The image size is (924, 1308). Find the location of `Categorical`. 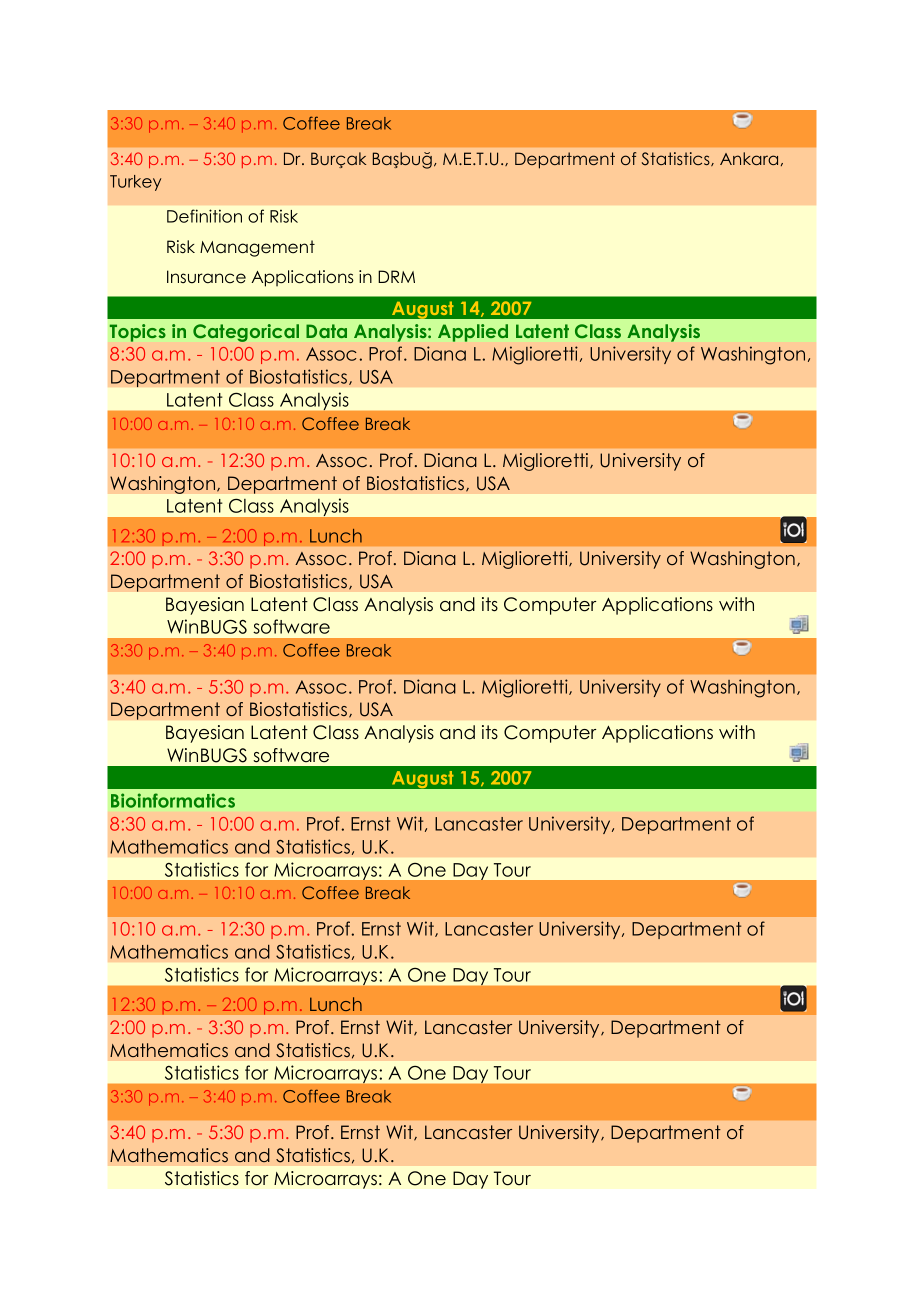

Categorical is located at coordinates (246, 333).
